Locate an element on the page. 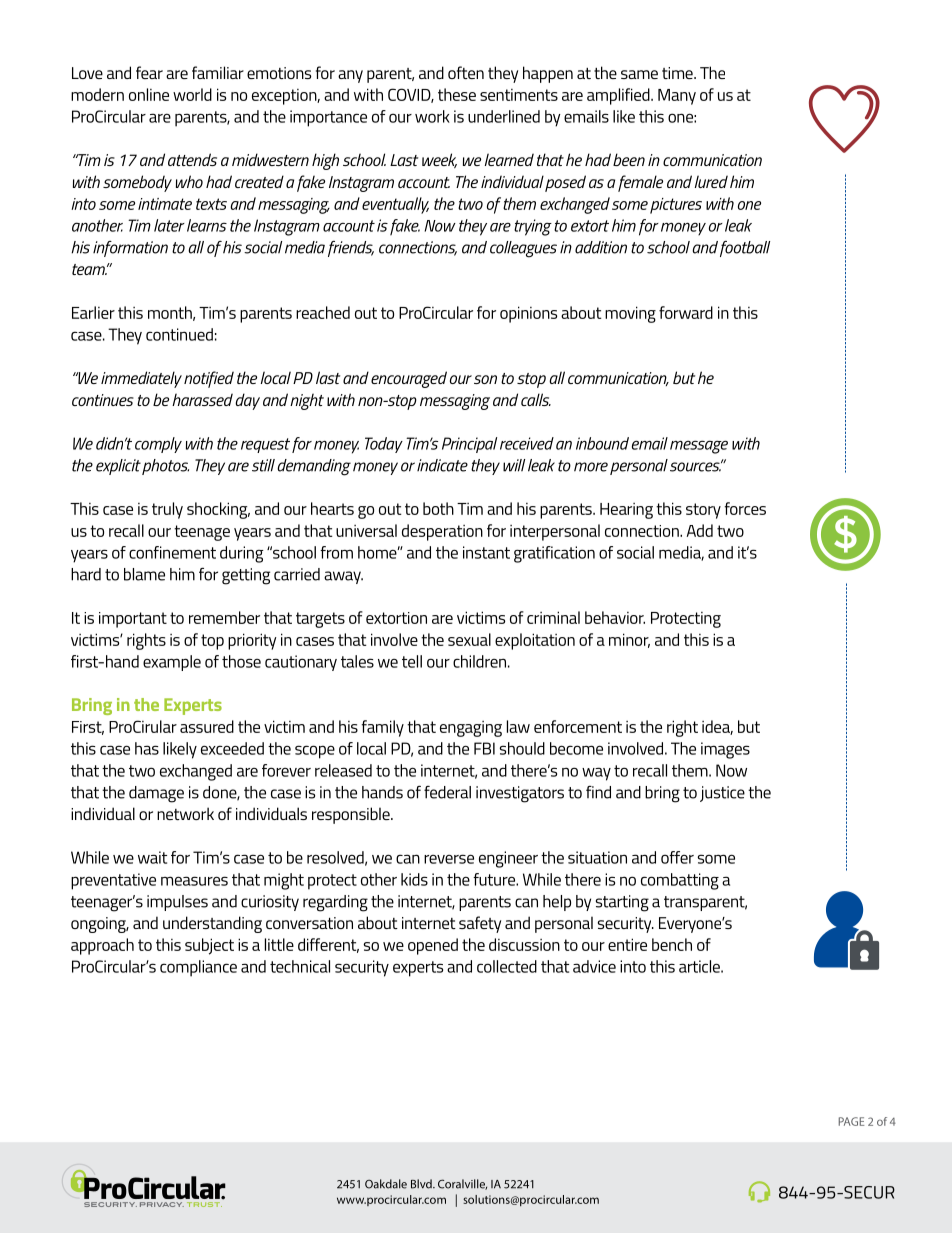 The width and height of the page is (952, 1233). future is located at coordinates (495, 879).
